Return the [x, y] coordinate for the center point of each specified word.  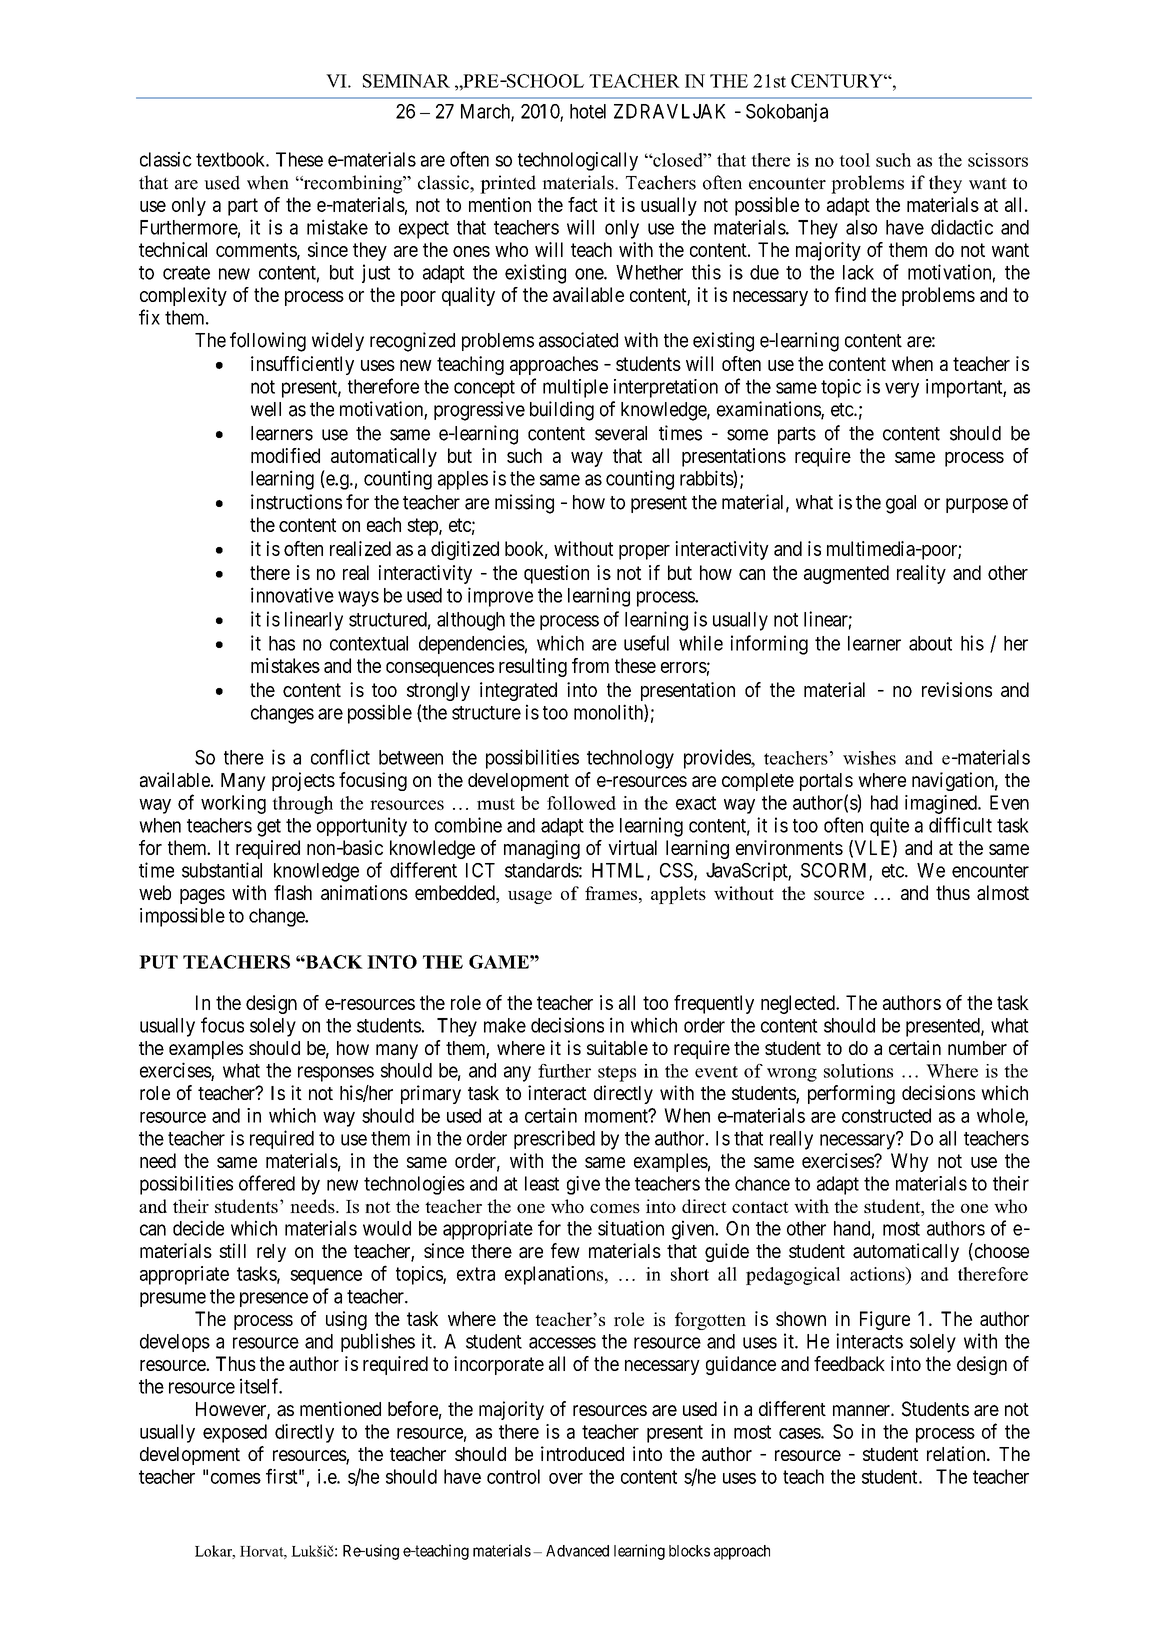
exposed [235, 1433]
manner [862, 1411]
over [566, 1478]
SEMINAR [406, 81]
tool [854, 160]
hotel [588, 111]
